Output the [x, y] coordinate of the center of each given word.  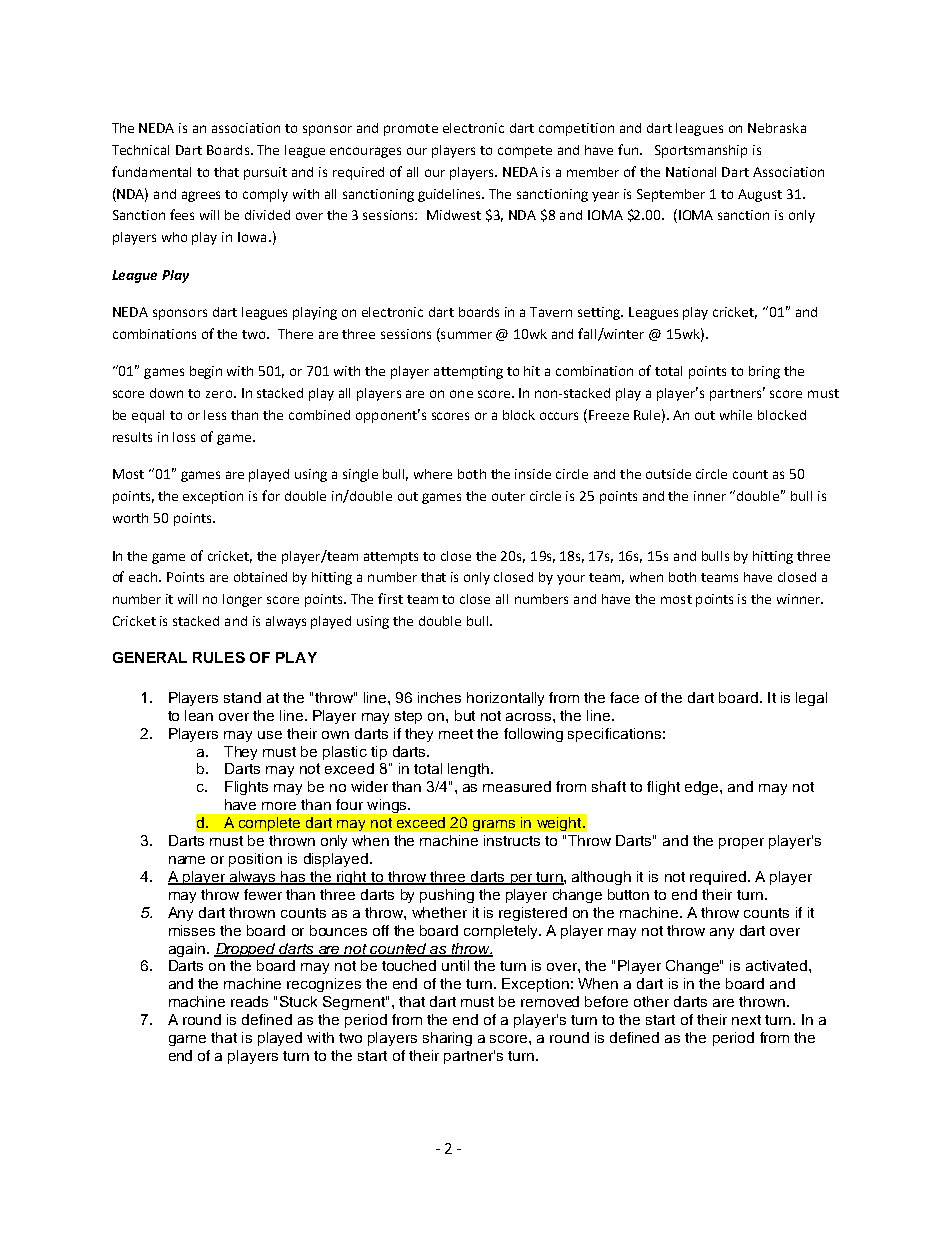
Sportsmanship [701, 151]
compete [525, 152]
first [390, 598]
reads [249, 1001]
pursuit [265, 173]
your [571, 579]
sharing [447, 1039]
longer [242, 600]
